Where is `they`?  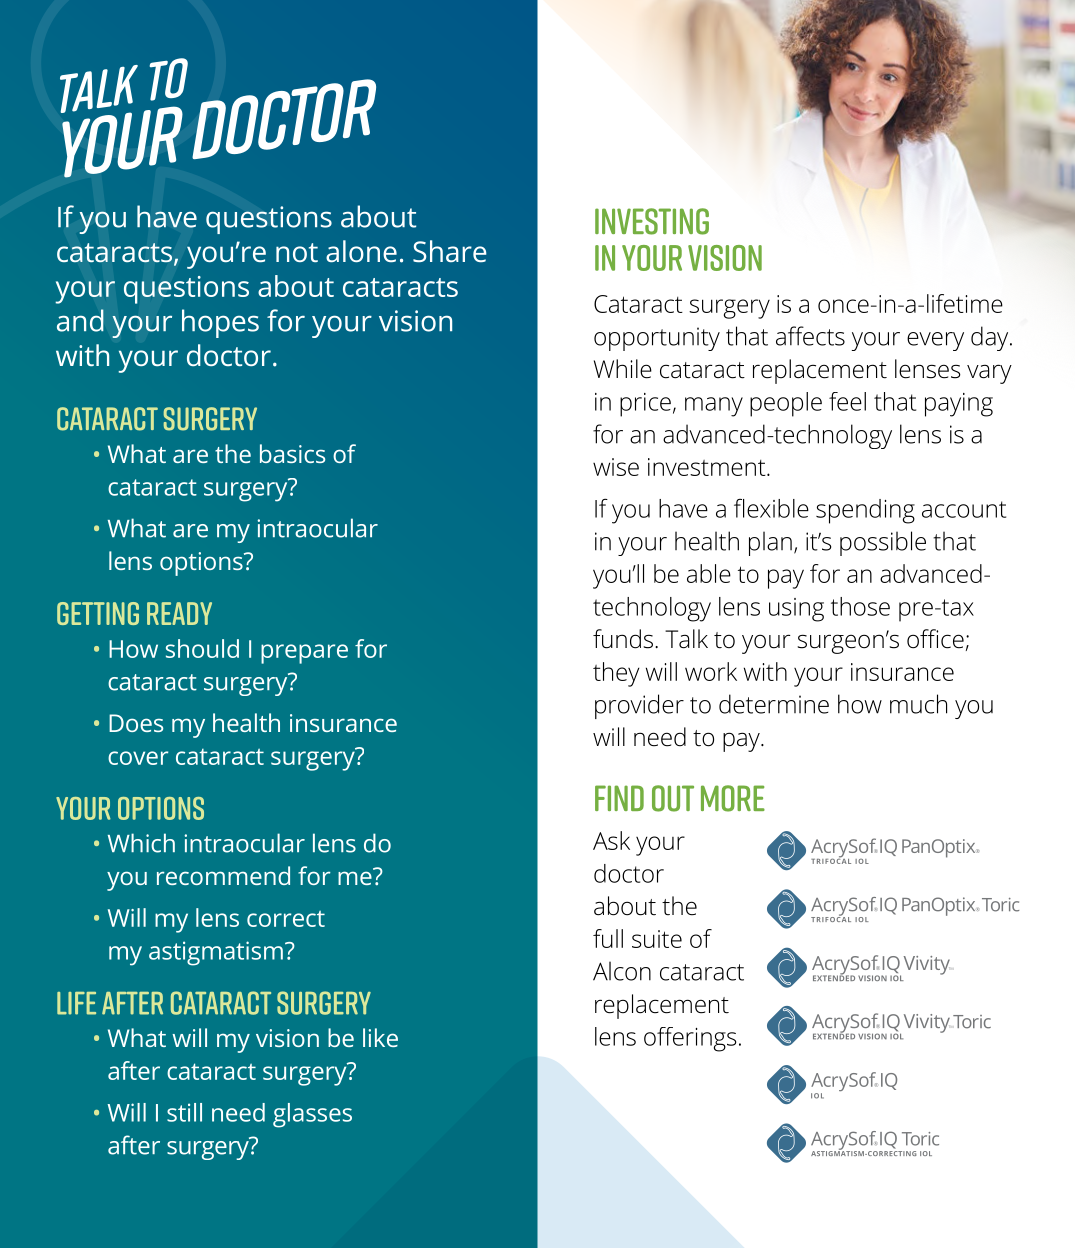 they is located at coordinates (616, 674).
